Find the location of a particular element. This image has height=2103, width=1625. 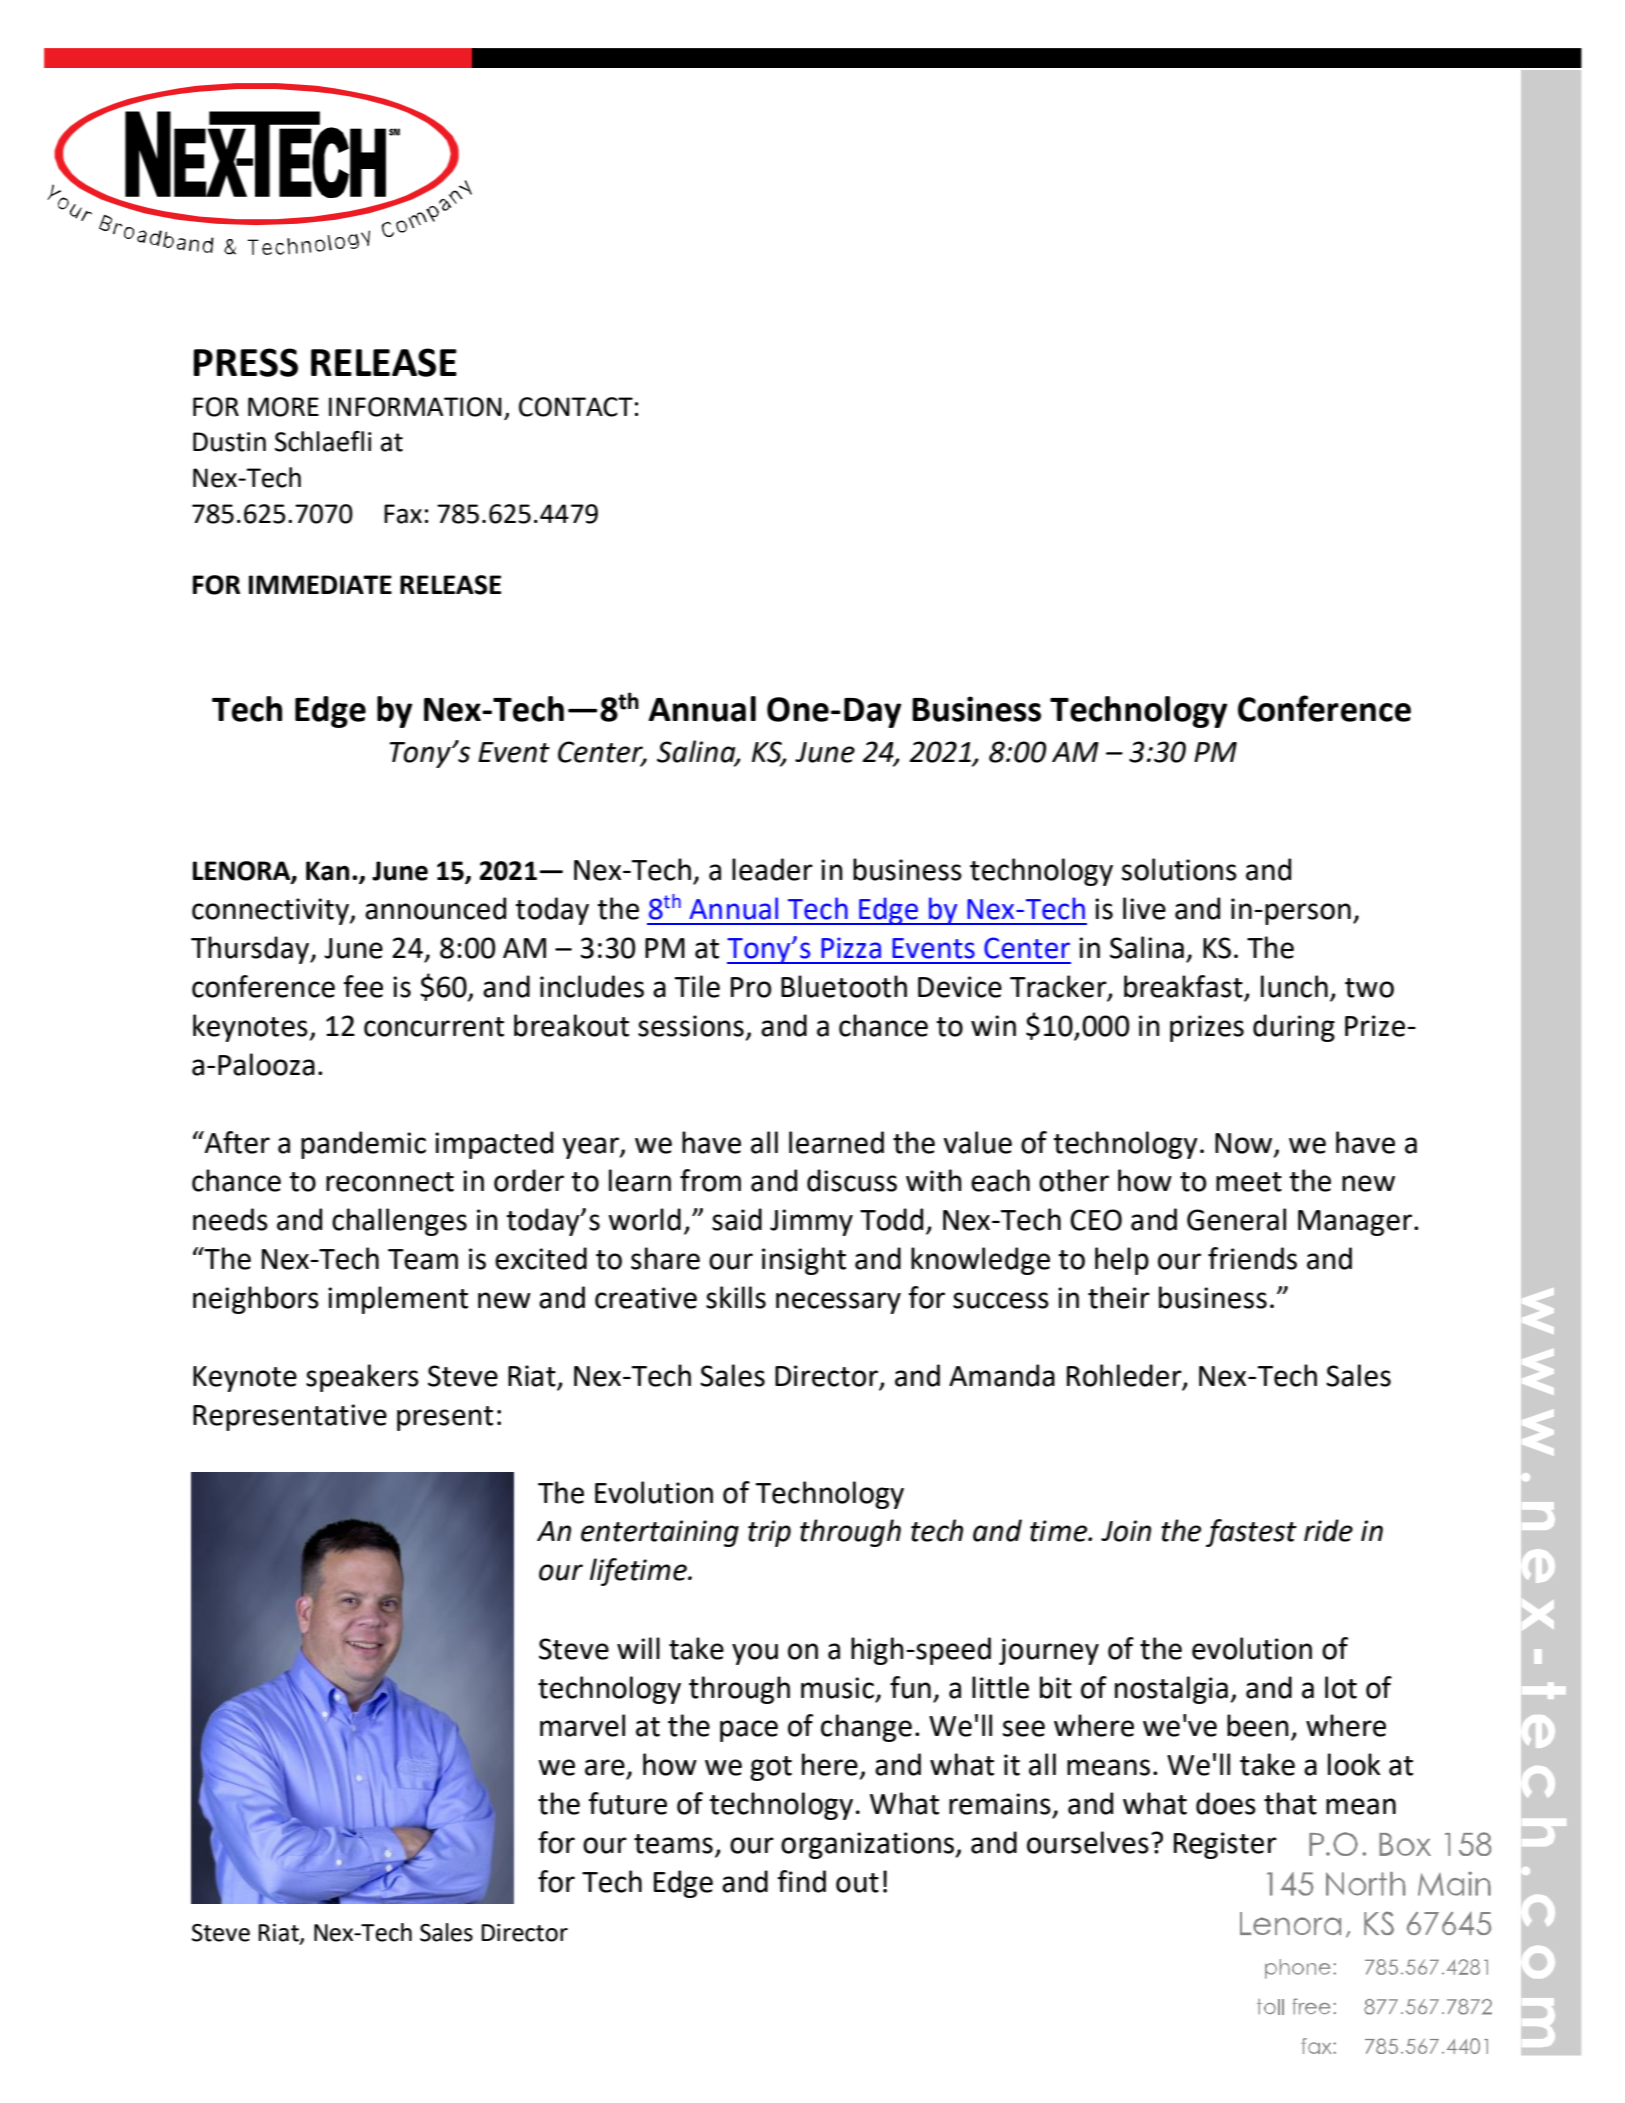

future is located at coordinates (628, 1803).
